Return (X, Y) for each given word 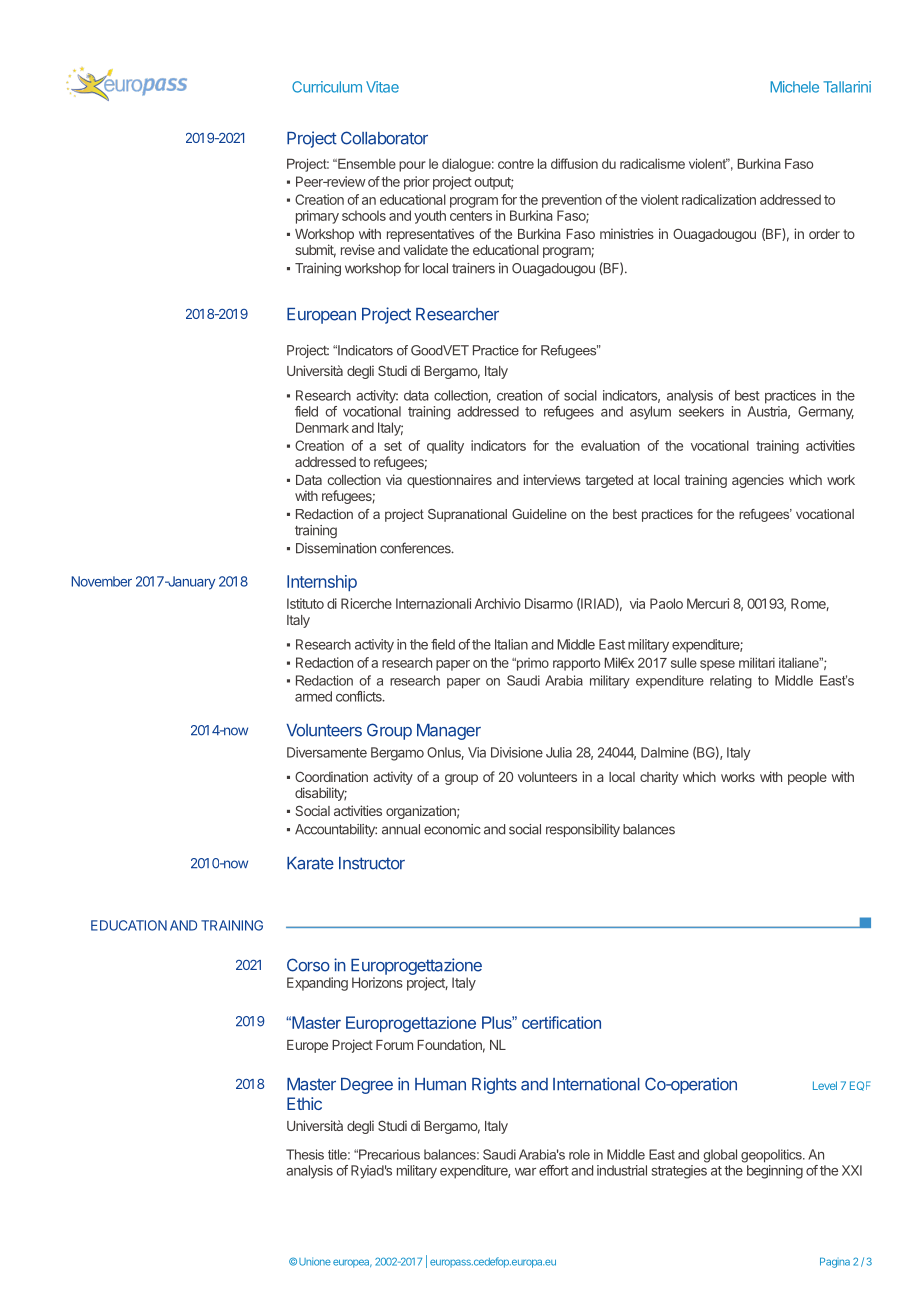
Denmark (322, 427)
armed (313, 696)
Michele (794, 87)
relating (731, 682)
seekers (701, 411)
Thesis (305, 1154)
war (525, 1172)
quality (445, 447)
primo (531, 664)
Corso (308, 965)
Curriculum (327, 87)
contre (516, 164)
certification (561, 1022)
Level (825, 1085)
